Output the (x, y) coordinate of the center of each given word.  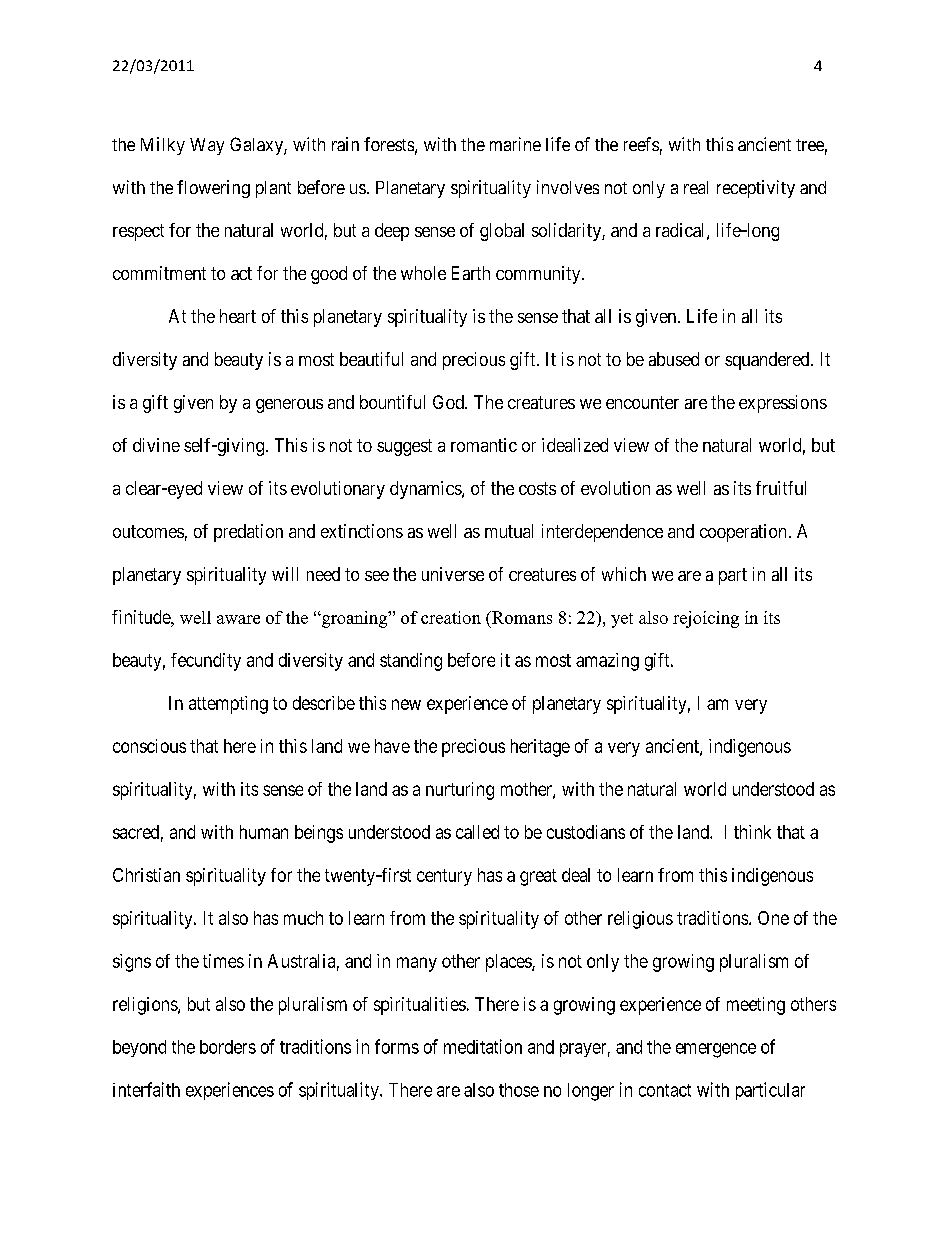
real (696, 187)
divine (156, 445)
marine (515, 144)
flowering (213, 189)
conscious (149, 746)
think (752, 832)
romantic (484, 445)
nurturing (460, 791)
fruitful (781, 488)
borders (228, 1047)
